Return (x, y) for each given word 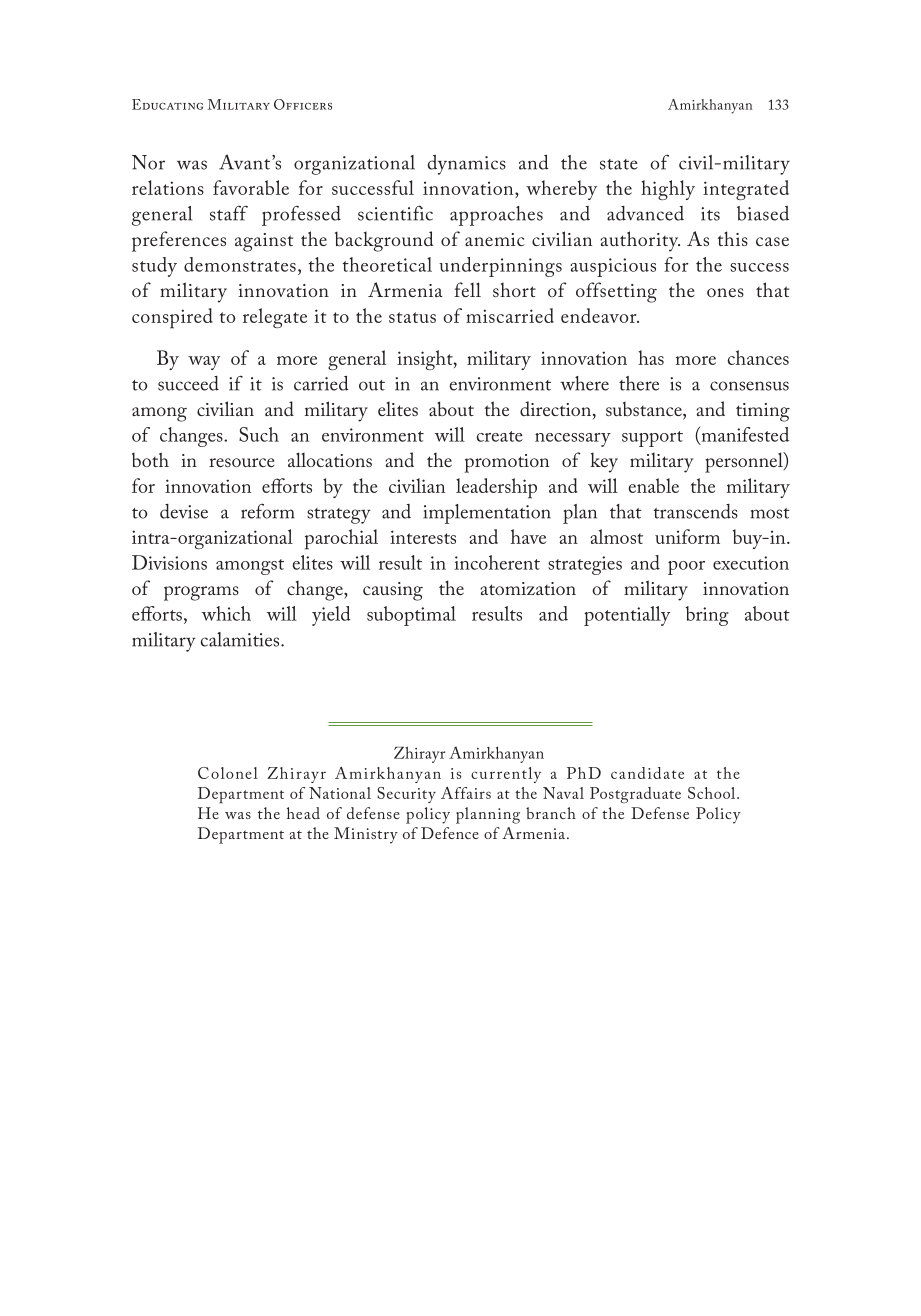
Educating (167, 104)
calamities (241, 639)
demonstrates (240, 264)
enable (653, 485)
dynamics (467, 165)
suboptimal (411, 616)
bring (707, 616)
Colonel (228, 773)
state (619, 164)
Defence (450, 833)
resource (242, 462)
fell (467, 289)
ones (725, 292)
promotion (506, 463)
